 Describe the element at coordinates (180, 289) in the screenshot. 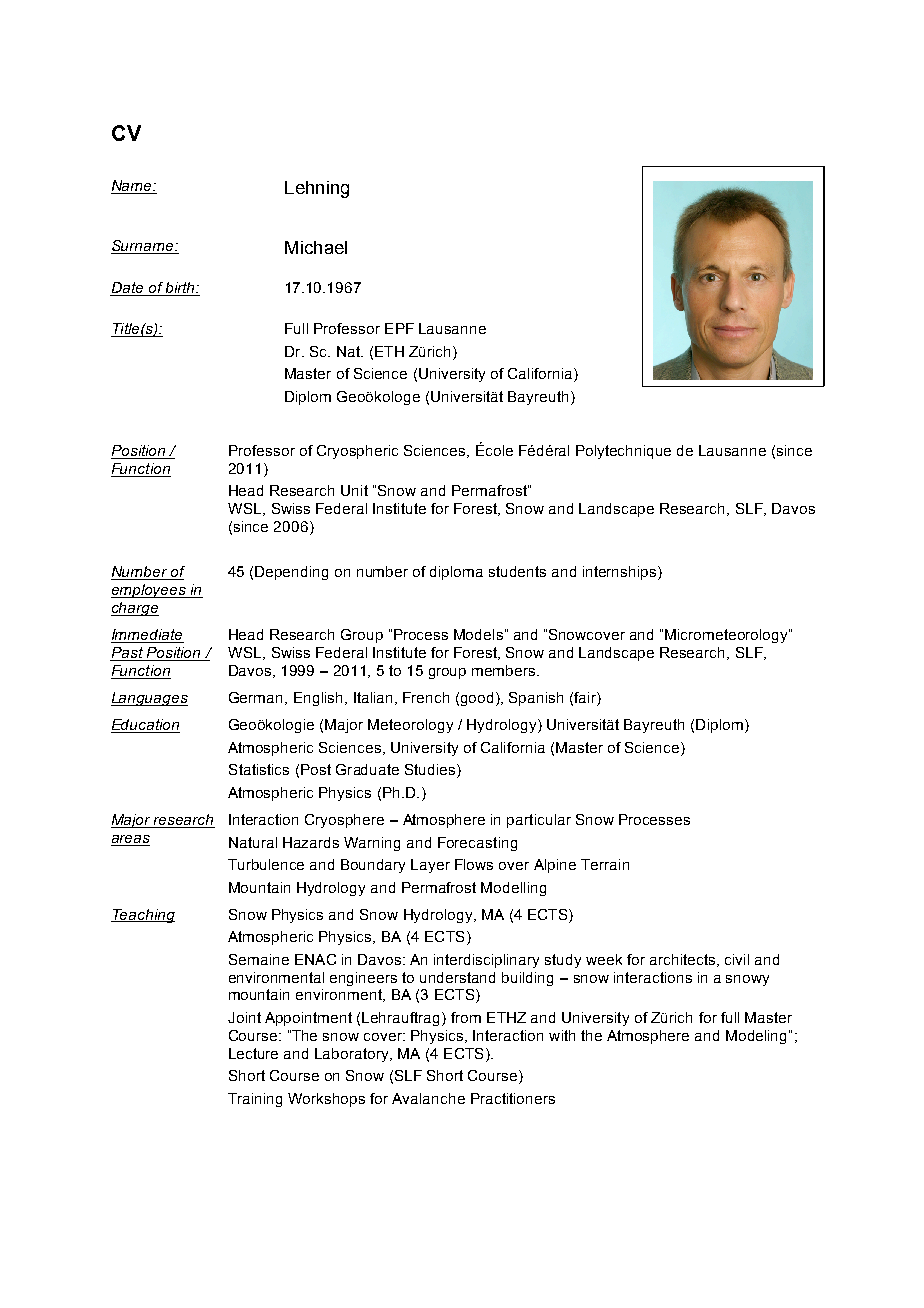

I see `birth` at that location.
